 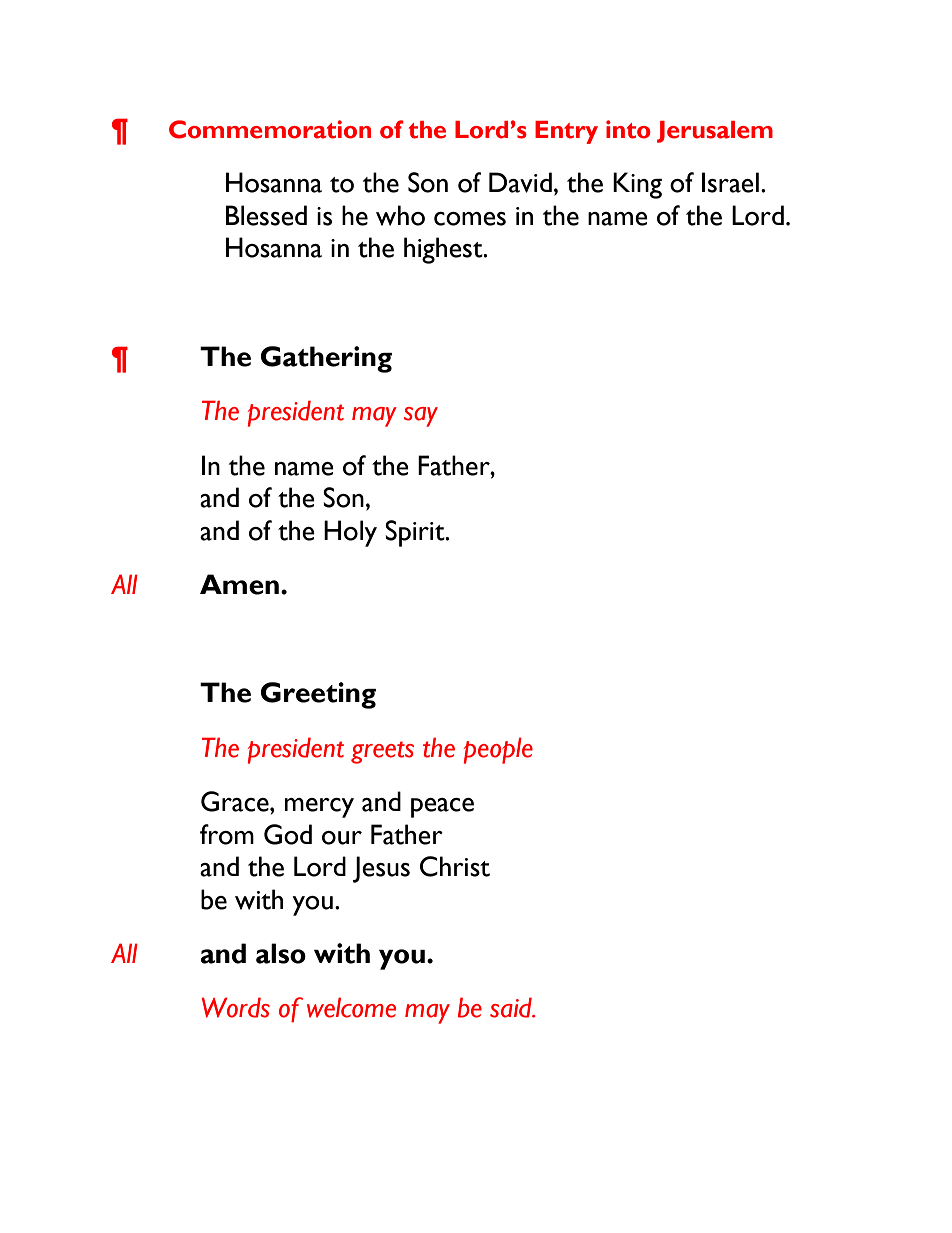 What do you see at coordinates (281, 953) in the page?
I see `also` at bounding box center [281, 953].
